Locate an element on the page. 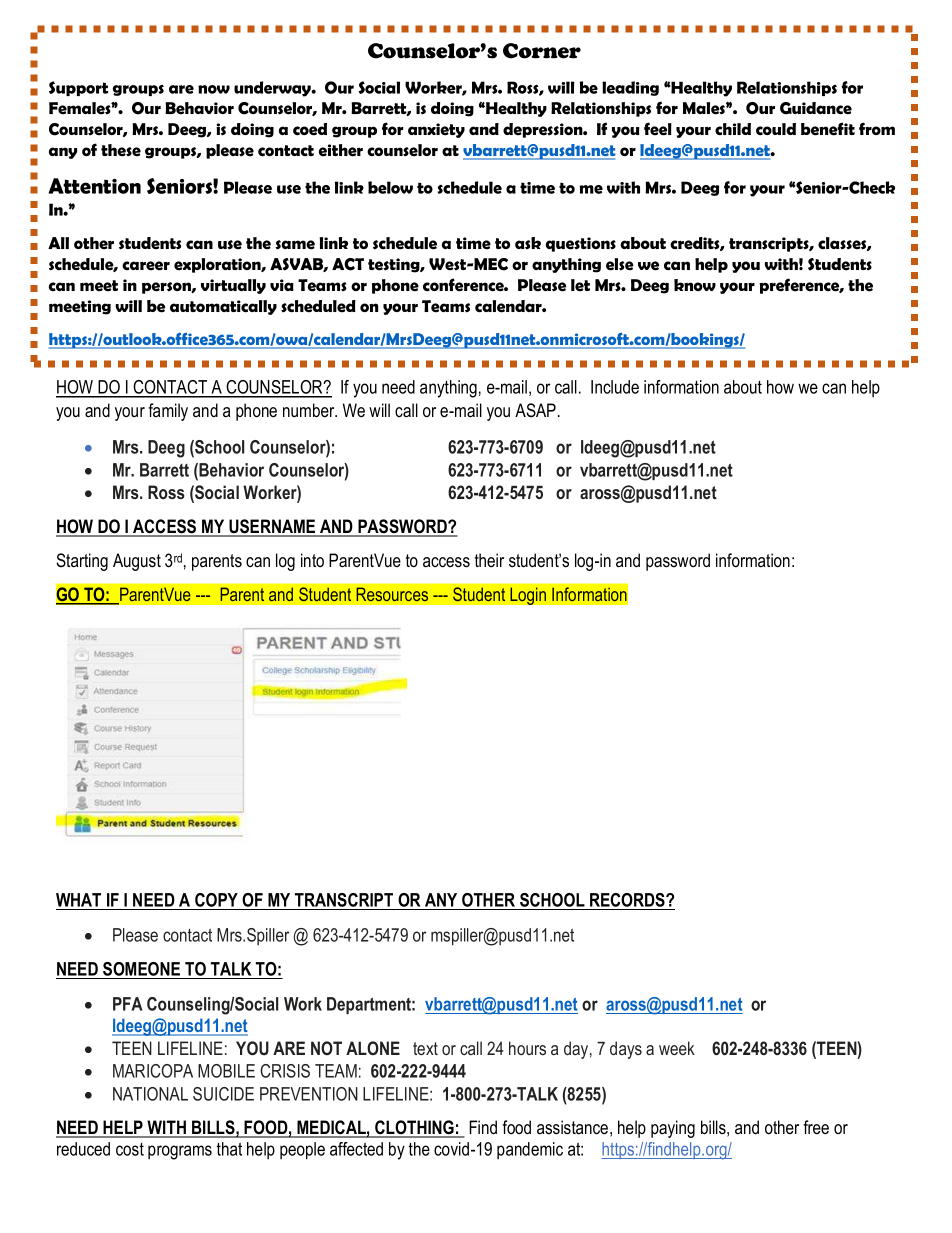 The height and width of the document is (1233, 952). Guidance is located at coordinates (816, 108).
